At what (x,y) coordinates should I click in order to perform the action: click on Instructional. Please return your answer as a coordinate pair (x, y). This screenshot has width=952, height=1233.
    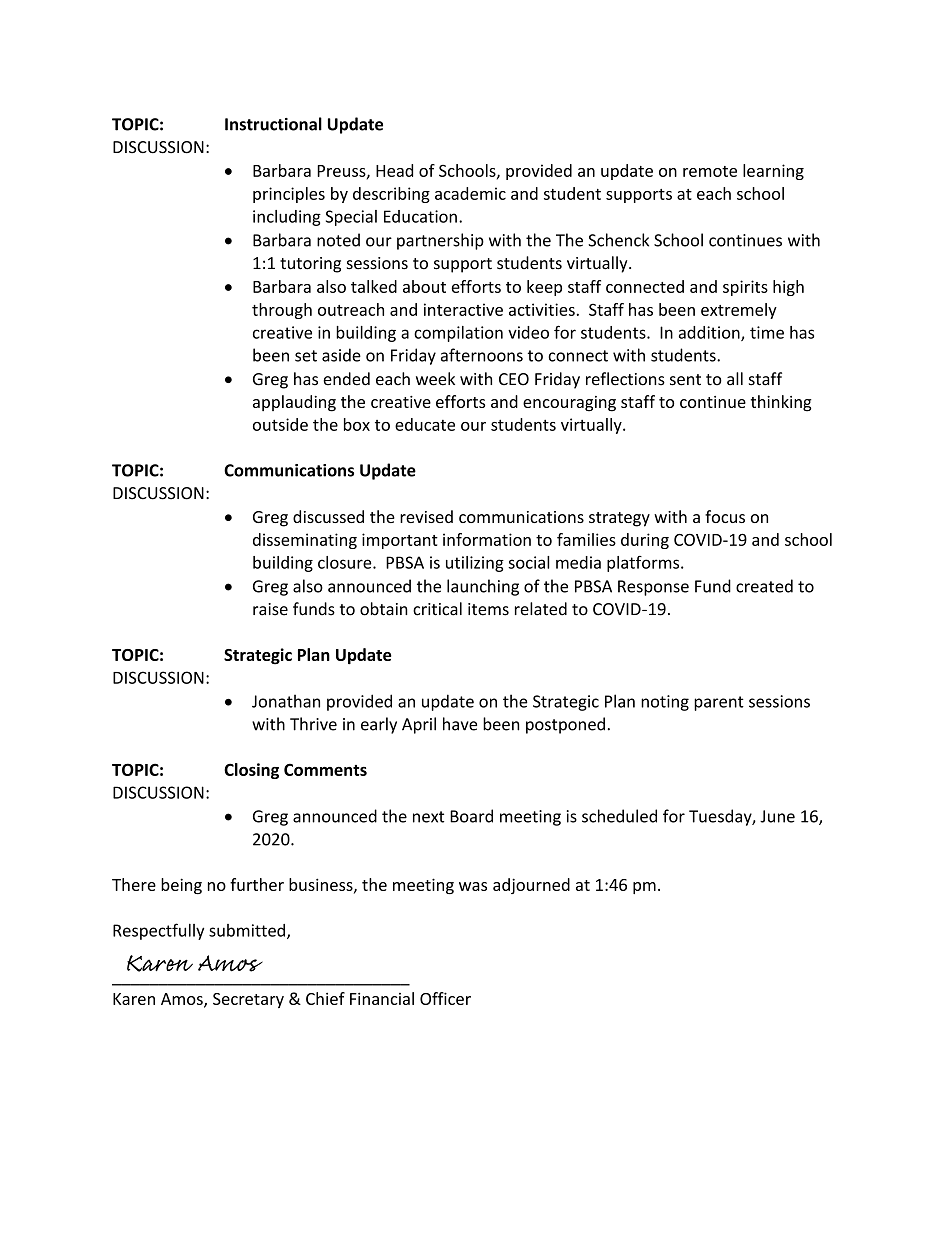
    Looking at the image, I should click on (273, 124).
